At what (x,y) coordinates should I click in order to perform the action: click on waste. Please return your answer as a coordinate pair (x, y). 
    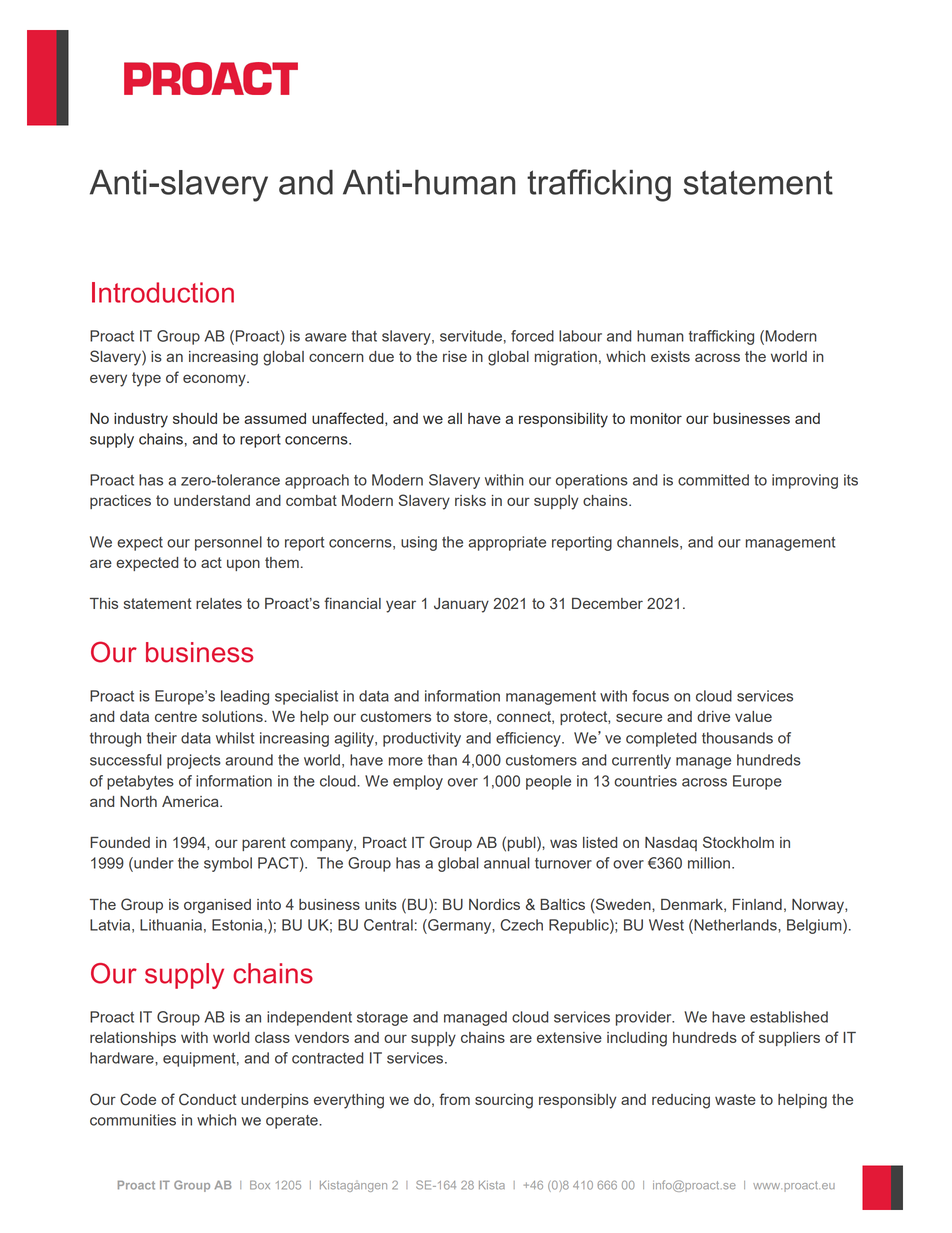
    Looking at the image, I should click on (735, 1099).
